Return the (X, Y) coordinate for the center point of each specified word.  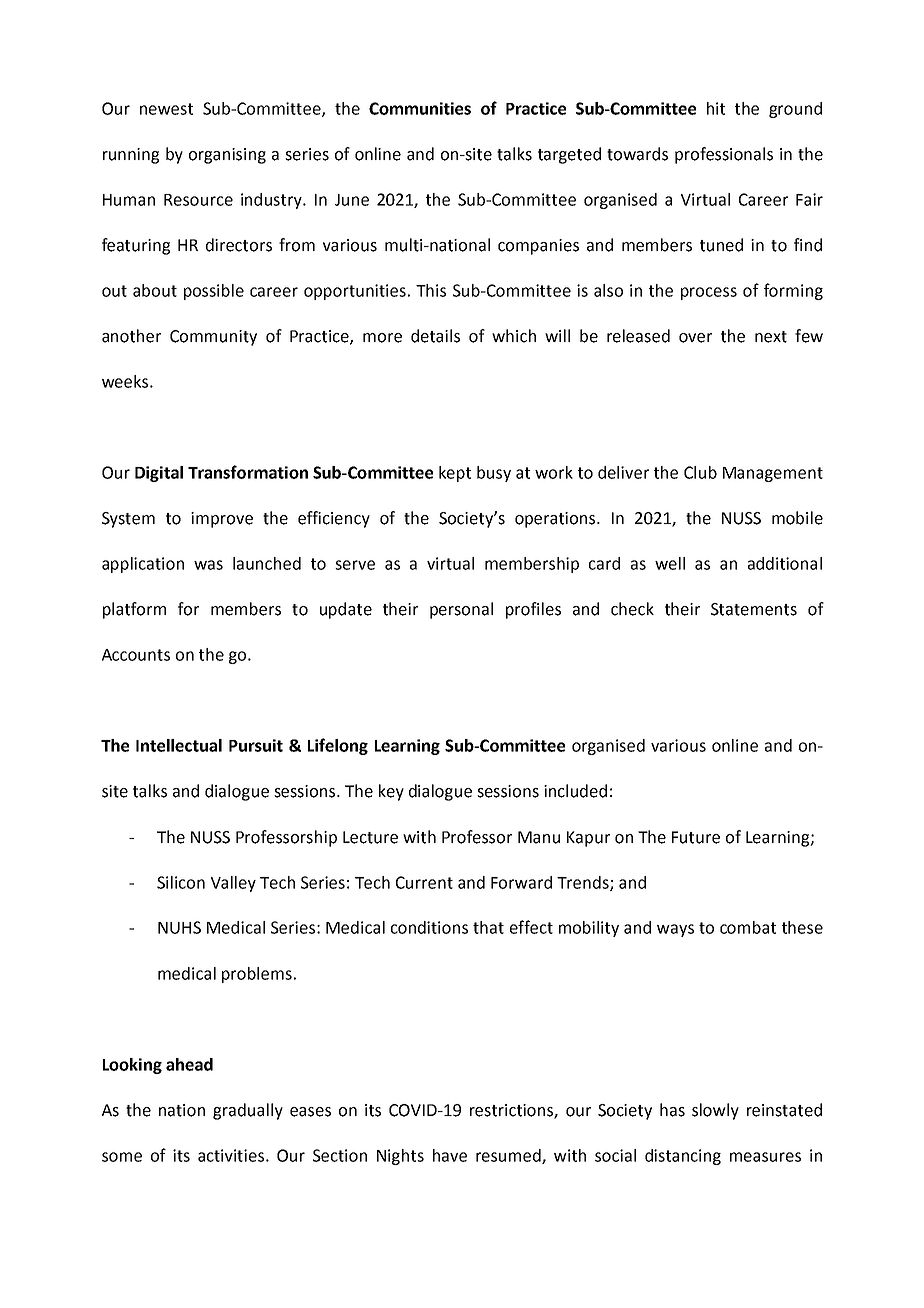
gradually (248, 1111)
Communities (420, 108)
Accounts (136, 655)
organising (227, 156)
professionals (724, 155)
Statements (754, 609)
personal (461, 610)
